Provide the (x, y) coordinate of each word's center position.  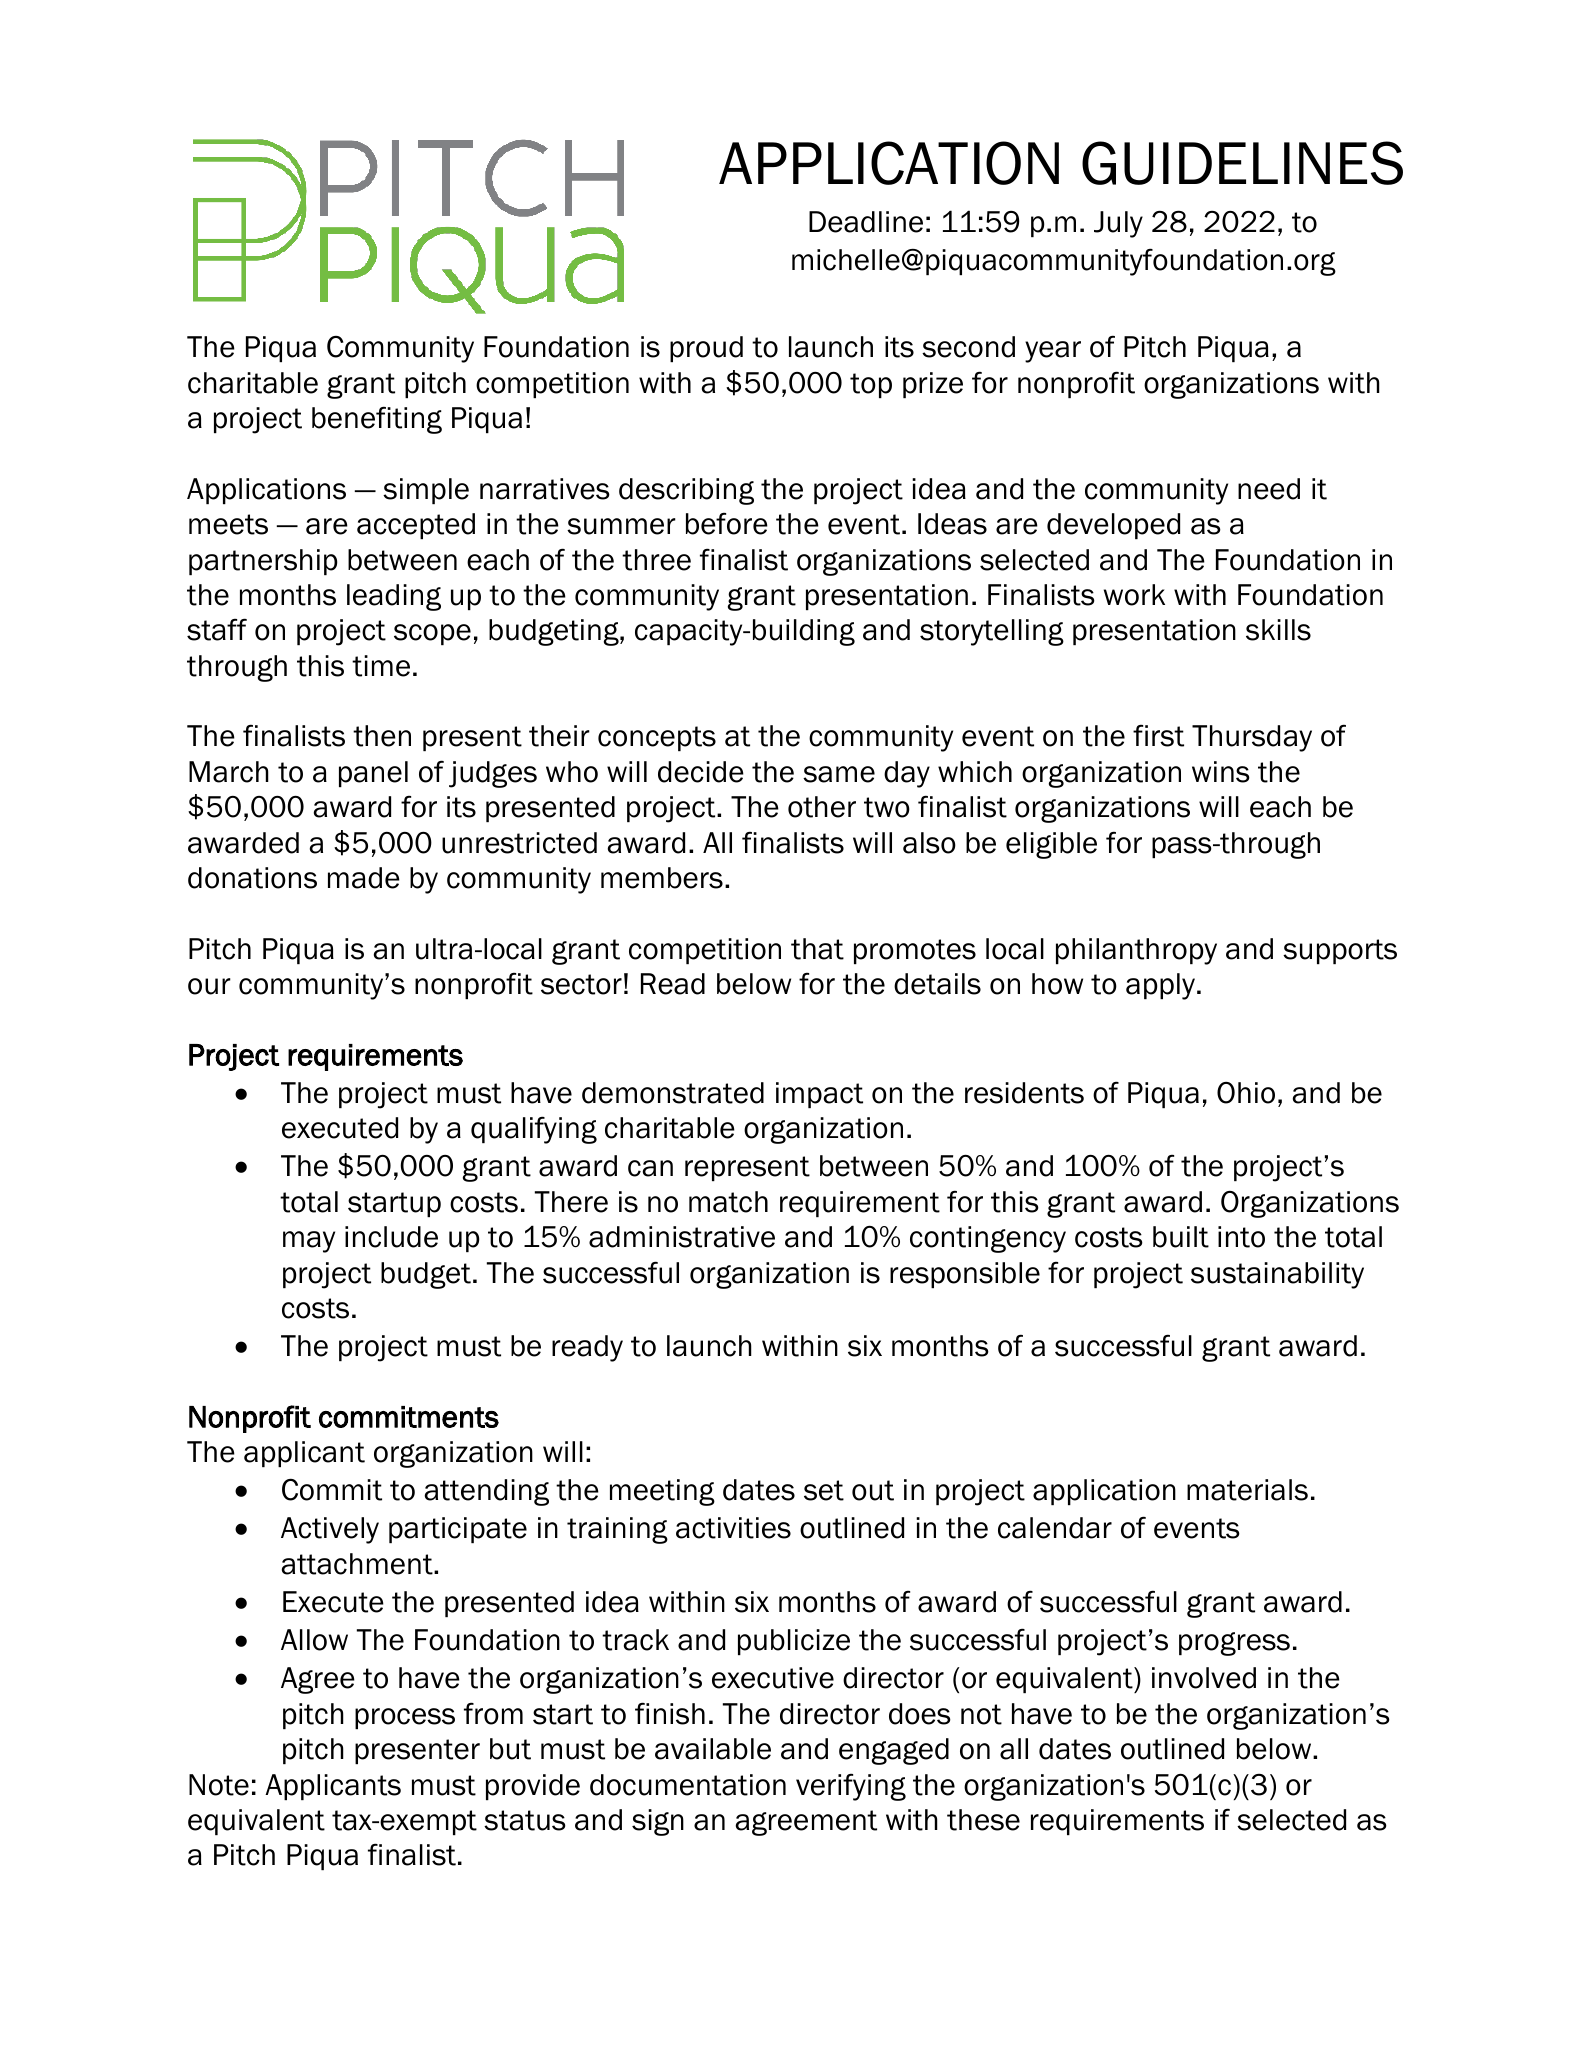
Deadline (866, 222)
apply (1162, 986)
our (209, 986)
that (817, 949)
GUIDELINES (1242, 163)
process (405, 1718)
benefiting (377, 420)
